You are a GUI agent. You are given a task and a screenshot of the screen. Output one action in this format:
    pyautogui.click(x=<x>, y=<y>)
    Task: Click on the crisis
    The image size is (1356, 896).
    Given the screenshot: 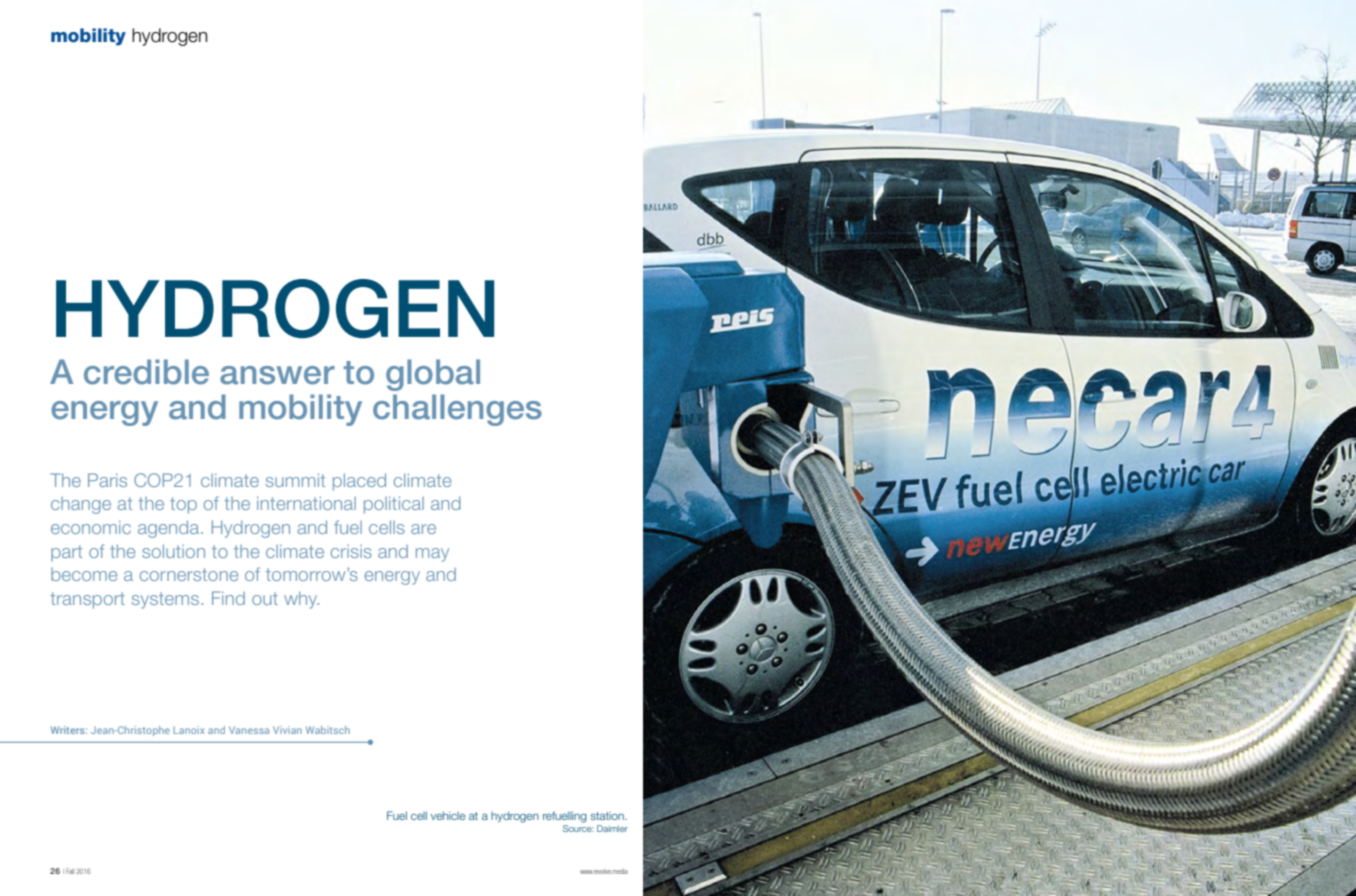 What is the action you would take?
    pyautogui.click(x=351, y=551)
